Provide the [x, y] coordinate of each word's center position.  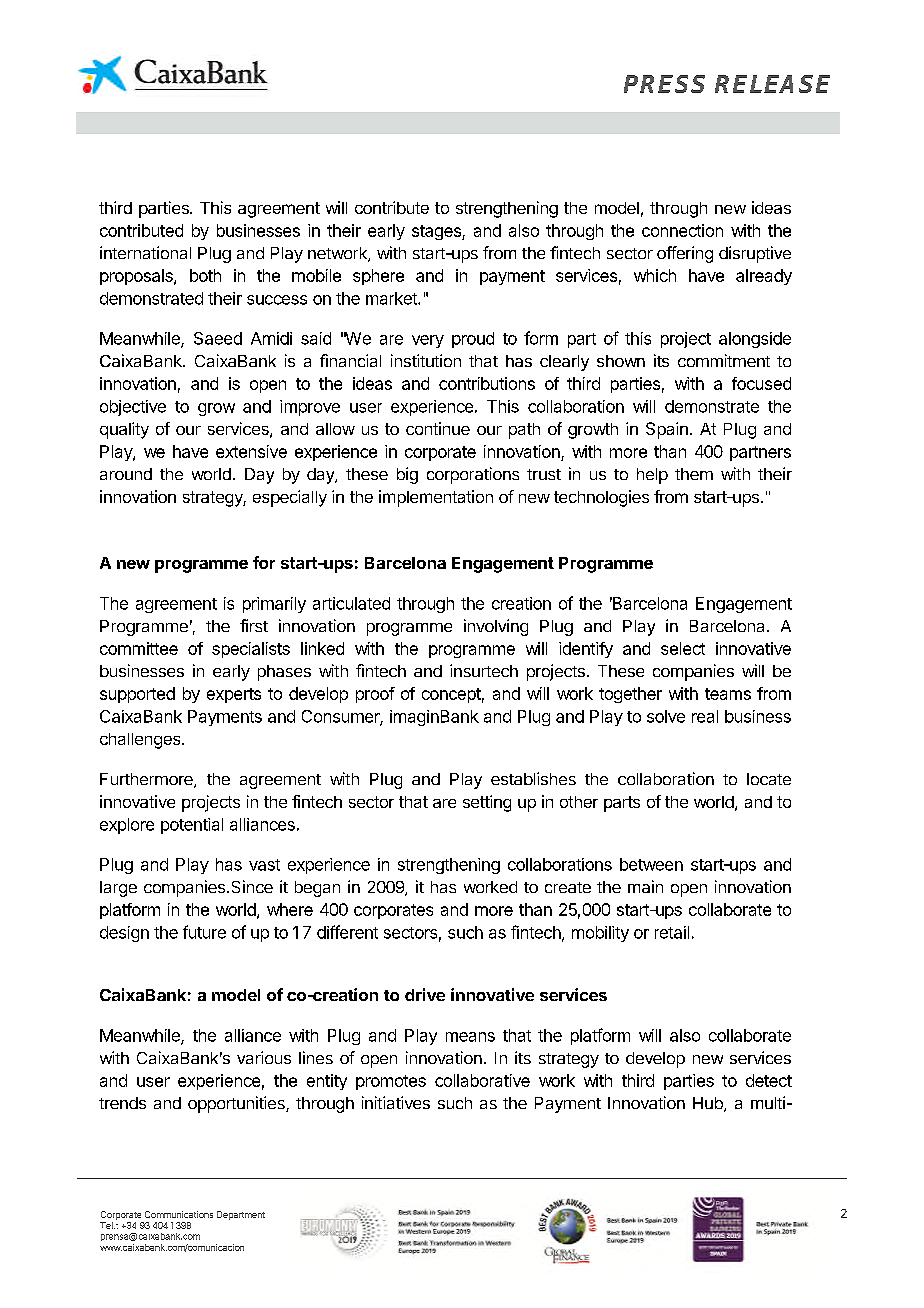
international [145, 252]
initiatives [396, 1102]
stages [437, 232]
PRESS [664, 84]
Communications [179, 1214]
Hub [709, 1104]
